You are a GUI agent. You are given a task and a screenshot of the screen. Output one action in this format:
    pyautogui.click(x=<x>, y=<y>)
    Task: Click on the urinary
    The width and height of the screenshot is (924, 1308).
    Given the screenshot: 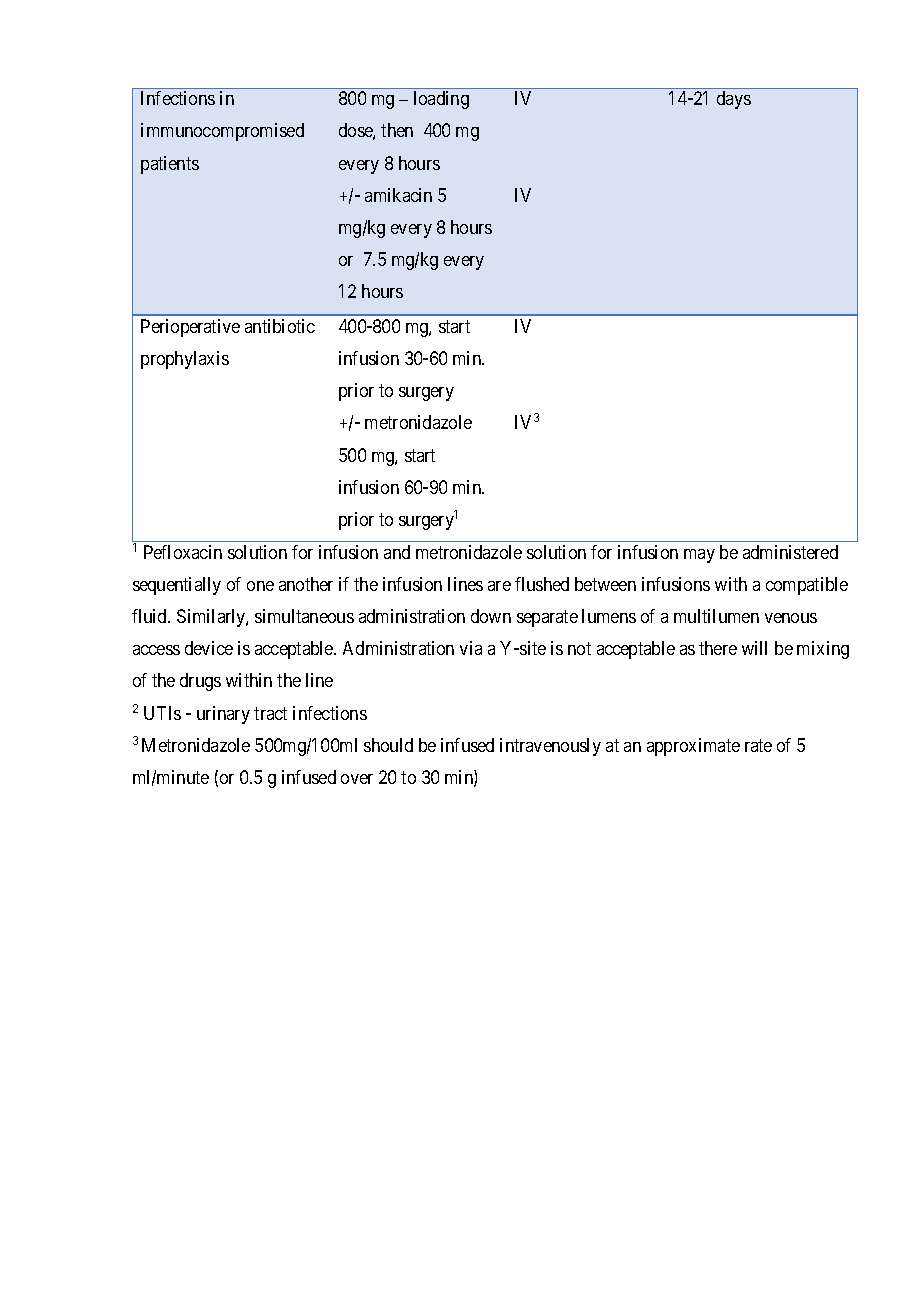 What is the action you would take?
    pyautogui.click(x=223, y=715)
